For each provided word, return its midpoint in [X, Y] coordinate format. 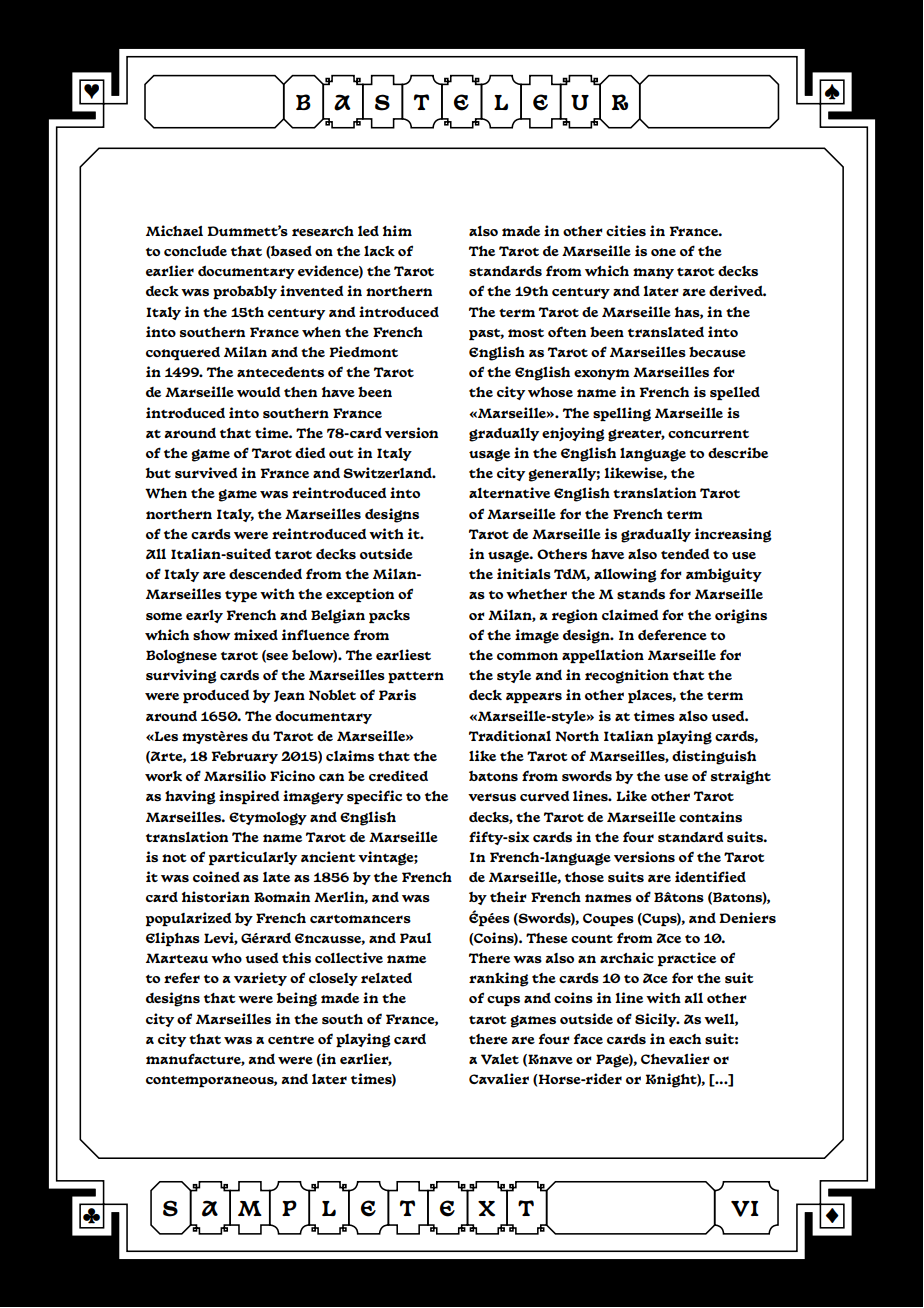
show [211, 635]
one [663, 252]
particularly [253, 858]
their [508, 896]
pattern [416, 678]
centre [291, 1039]
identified [710, 876]
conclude [195, 250]
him [397, 230]
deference [672, 634]
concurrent [708, 434]
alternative [509, 492]
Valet [500, 1059]
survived [206, 472]
